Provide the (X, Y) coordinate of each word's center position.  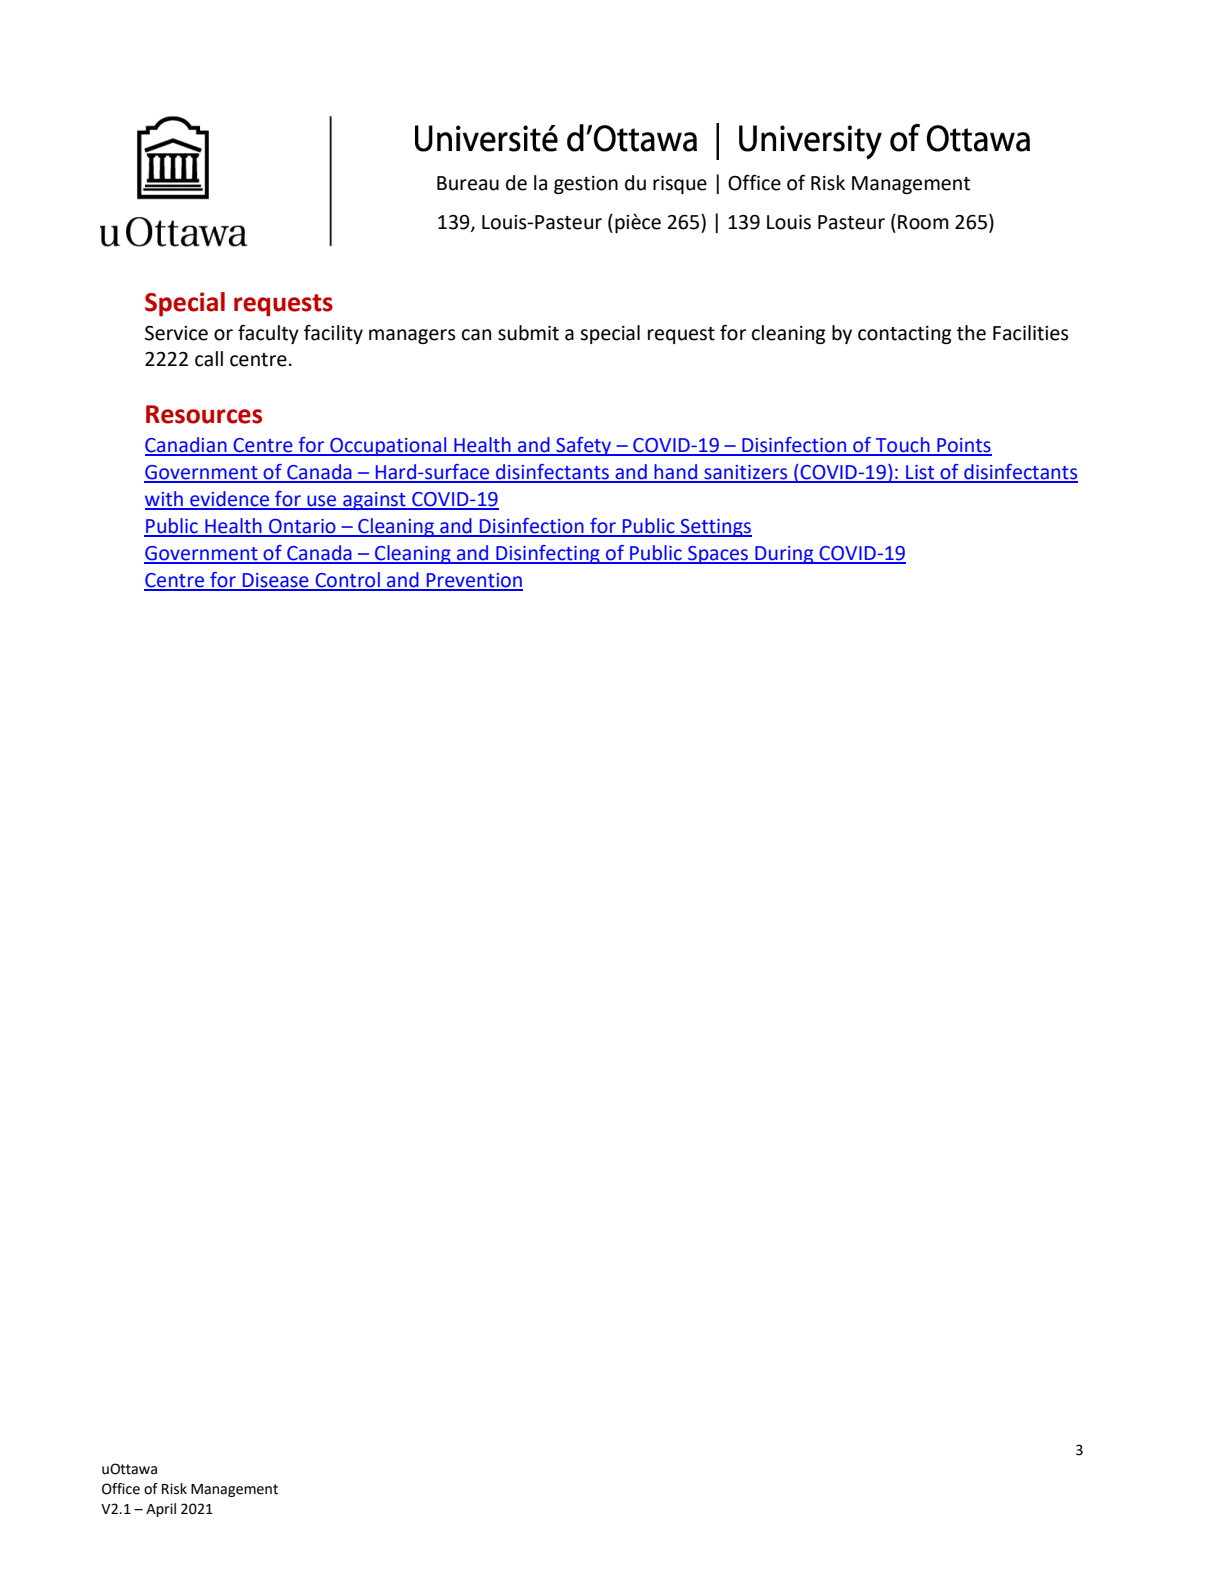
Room (923, 222)
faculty (268, 334)
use (322, 502)
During (784, 555)
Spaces (718, 555)
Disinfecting (548, 554)
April (161, 1510)
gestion (586, 185)
